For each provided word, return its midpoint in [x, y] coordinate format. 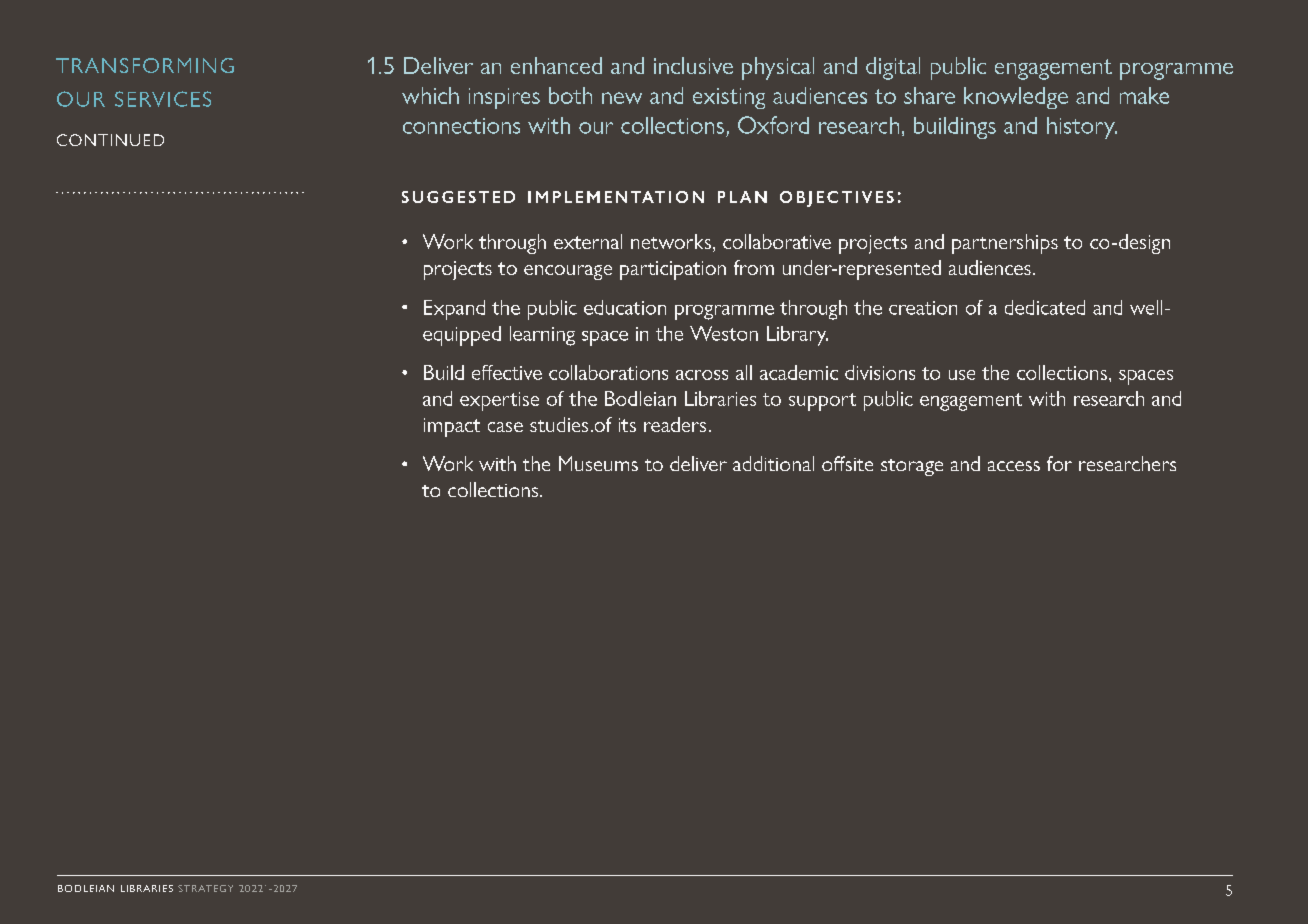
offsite [847, 463]
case [505, 427]
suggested [458, 197]
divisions [880, 372]
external [588, 241]
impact [452, 427]
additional [773, 463]
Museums [598, 463]
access [1014, 466]
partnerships [1005, 244]
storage [912, 467]
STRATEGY [205, 888]
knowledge [1016, 98]
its [627, 425]
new [622, 98]
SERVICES [163, 99]
